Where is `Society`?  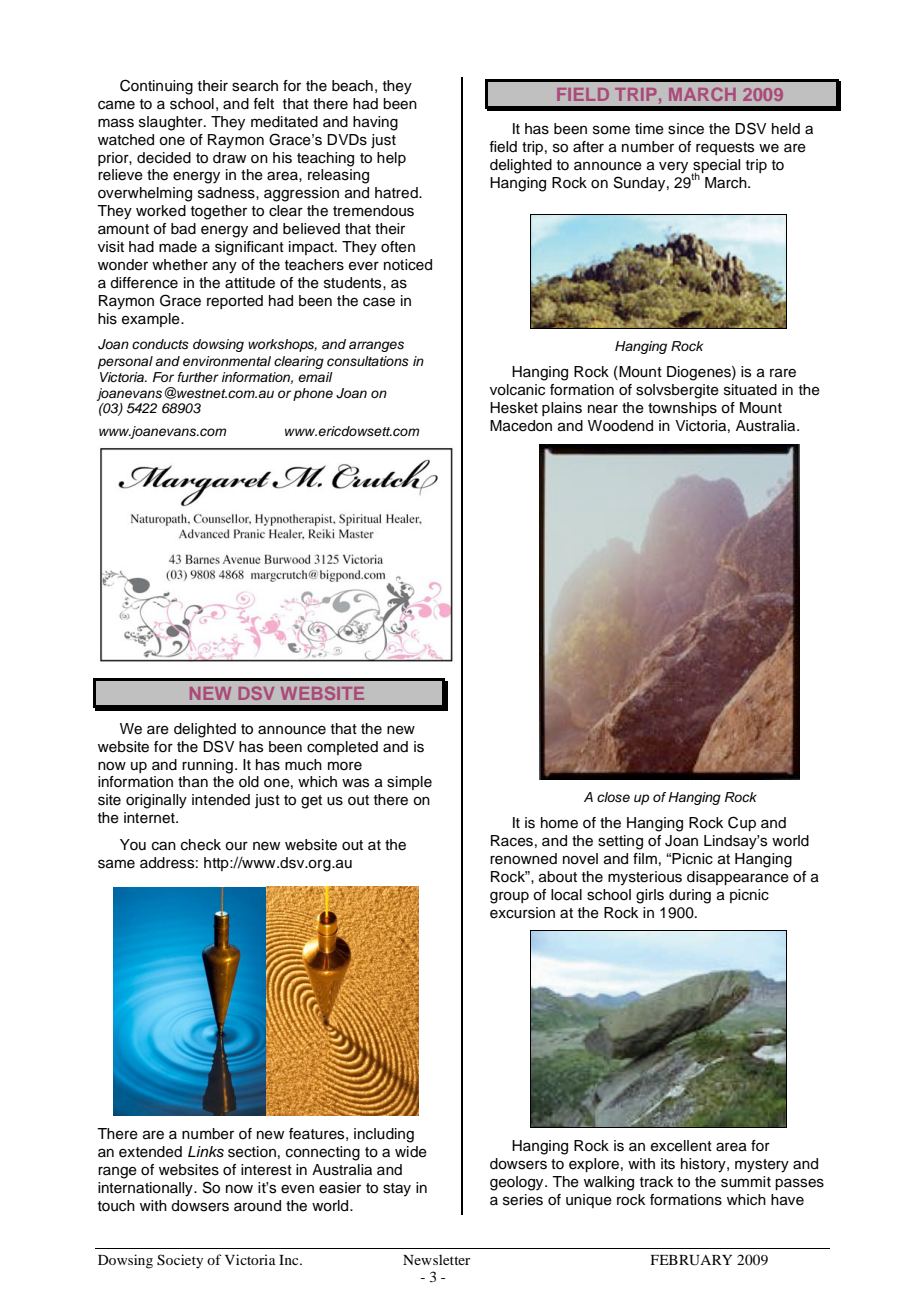 Society is located at coordinates (180, 1261).
